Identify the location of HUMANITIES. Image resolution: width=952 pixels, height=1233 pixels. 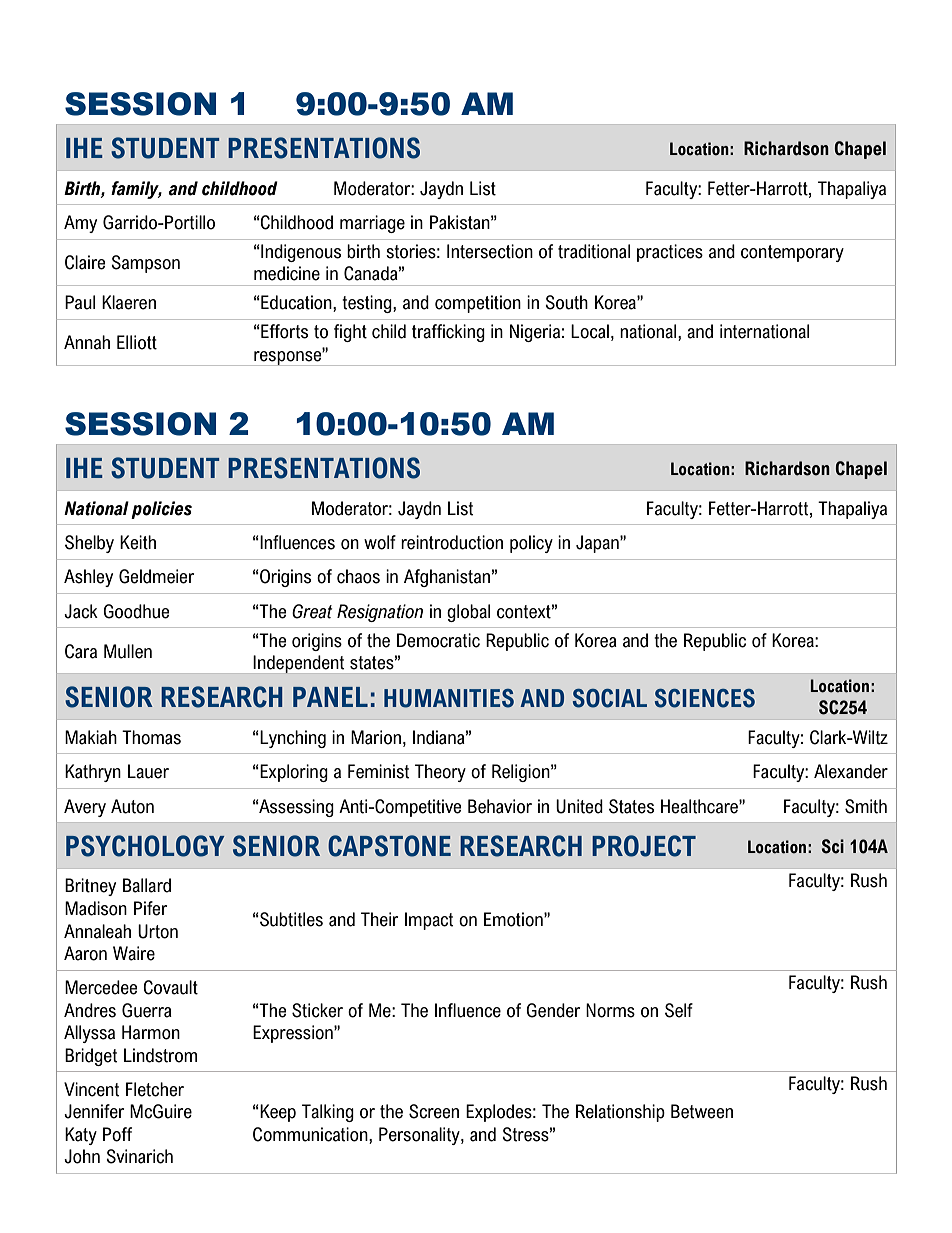
(449, 698).
